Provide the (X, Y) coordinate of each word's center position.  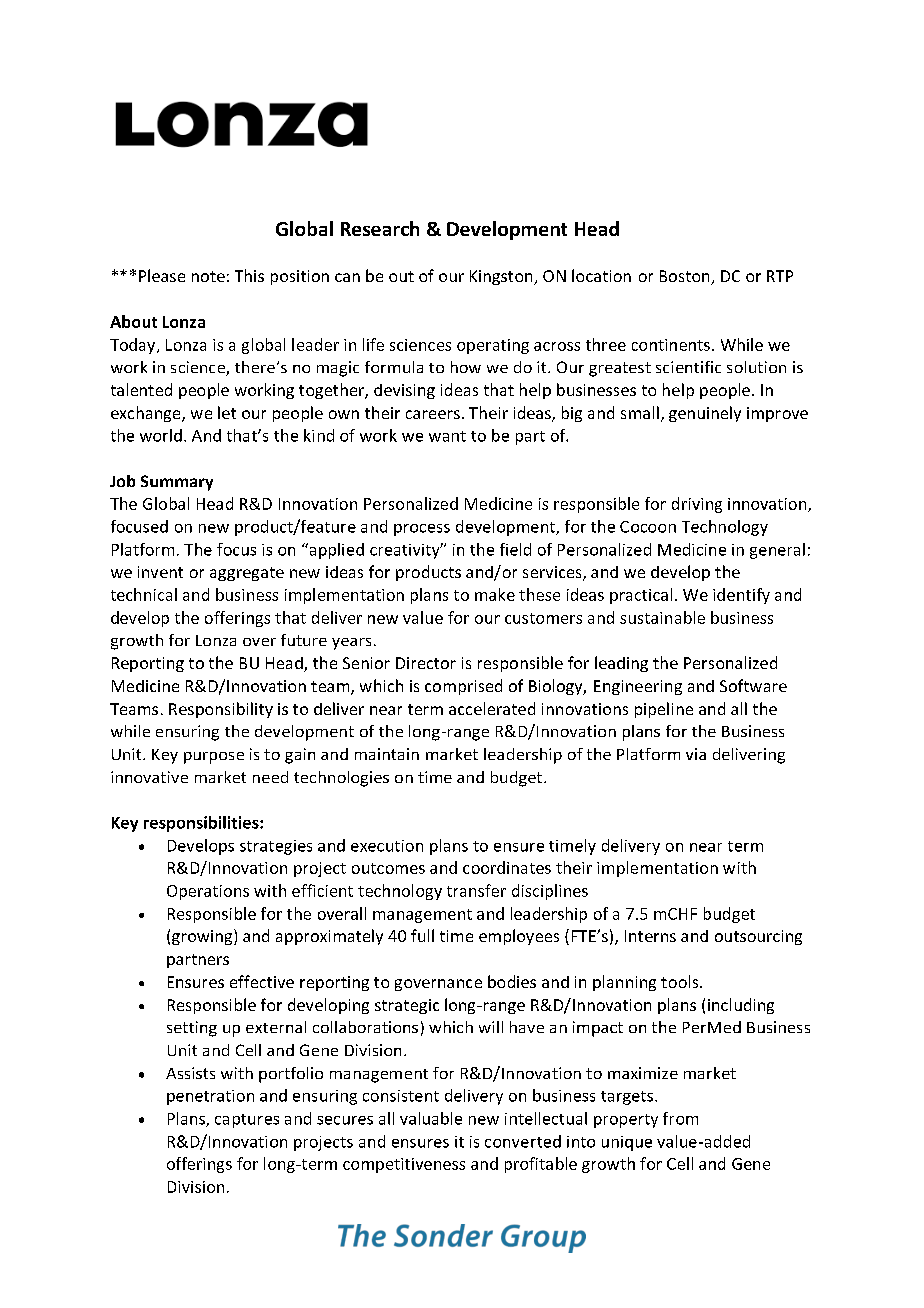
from (680, 1118)
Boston (686, 277)
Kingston (502, 277)
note (208, 276)
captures (247, 1121)
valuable (431, 1118)
